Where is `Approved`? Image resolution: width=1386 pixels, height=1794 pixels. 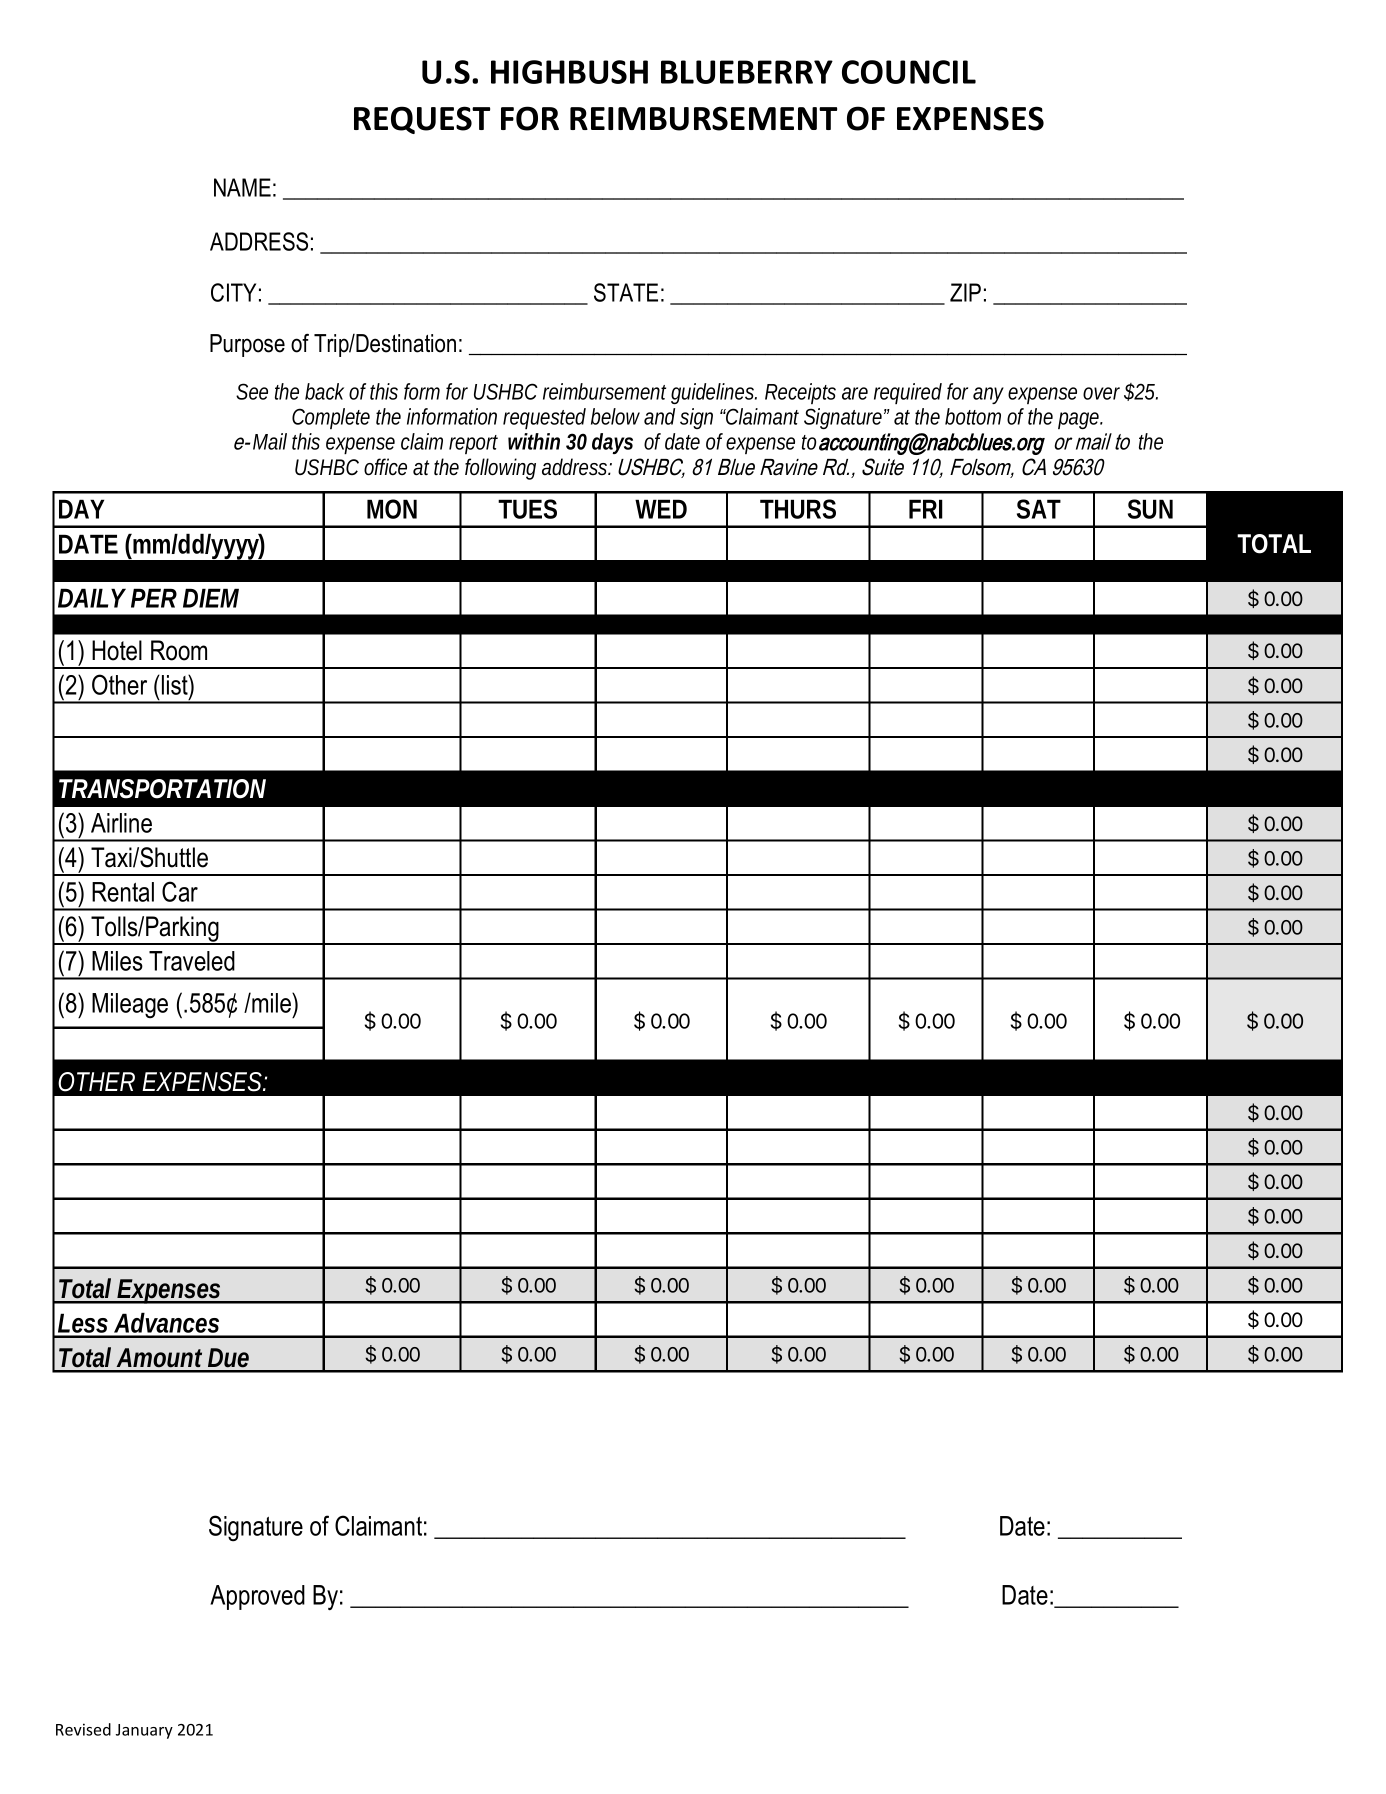 Approved is located at coordinates (257, 1597).
